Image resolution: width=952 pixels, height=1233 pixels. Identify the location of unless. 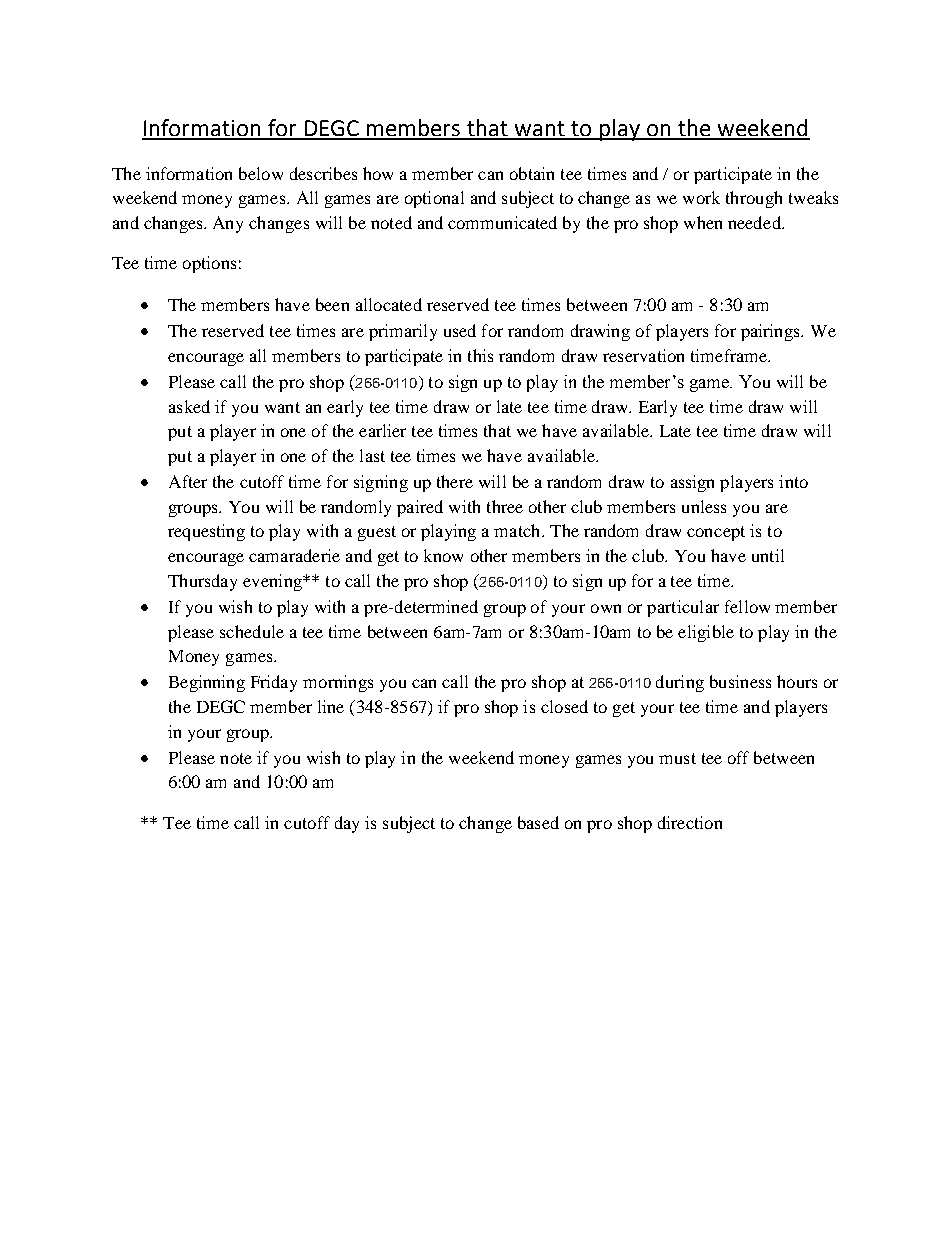
(704, 506).
